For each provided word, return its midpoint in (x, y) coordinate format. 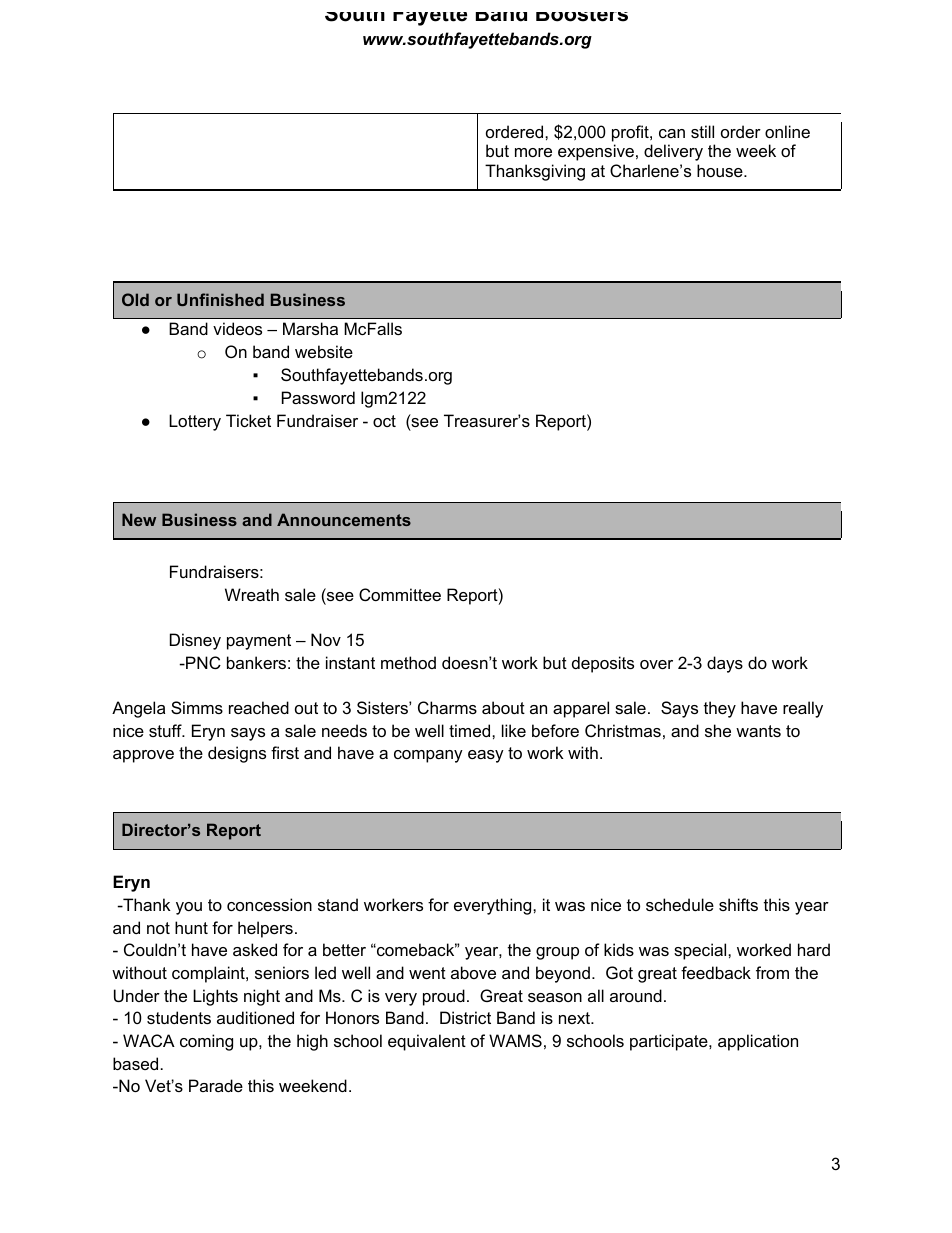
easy (486, 756)
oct (384, 421)
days (725, 664)
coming (206, 1042)
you (189, 908)
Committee (400, 594)
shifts (738, 904)
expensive (596, 152)
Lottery (195, 422)
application (758, 1042)
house (721, 170)
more (533, 152)
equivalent (427, 1042)
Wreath (252, 594)
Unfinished (220, 299)
